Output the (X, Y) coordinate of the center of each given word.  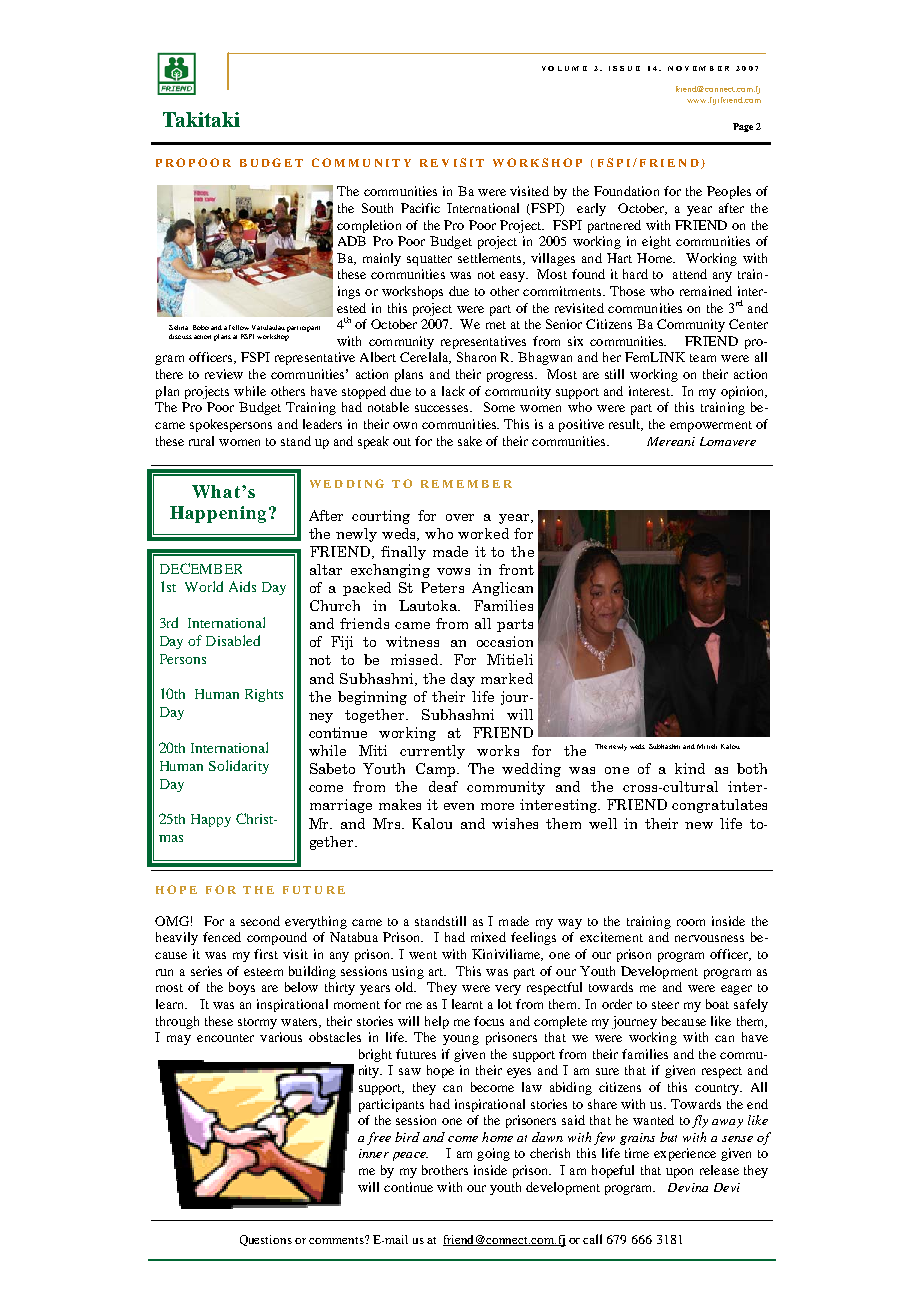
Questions (266, 1240)
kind (690, 768)
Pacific (420, 208)
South (377, 208)
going (493, 1154)
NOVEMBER (698, 68)
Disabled (233, 640)
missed (416, 659)
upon (679, 1173)
